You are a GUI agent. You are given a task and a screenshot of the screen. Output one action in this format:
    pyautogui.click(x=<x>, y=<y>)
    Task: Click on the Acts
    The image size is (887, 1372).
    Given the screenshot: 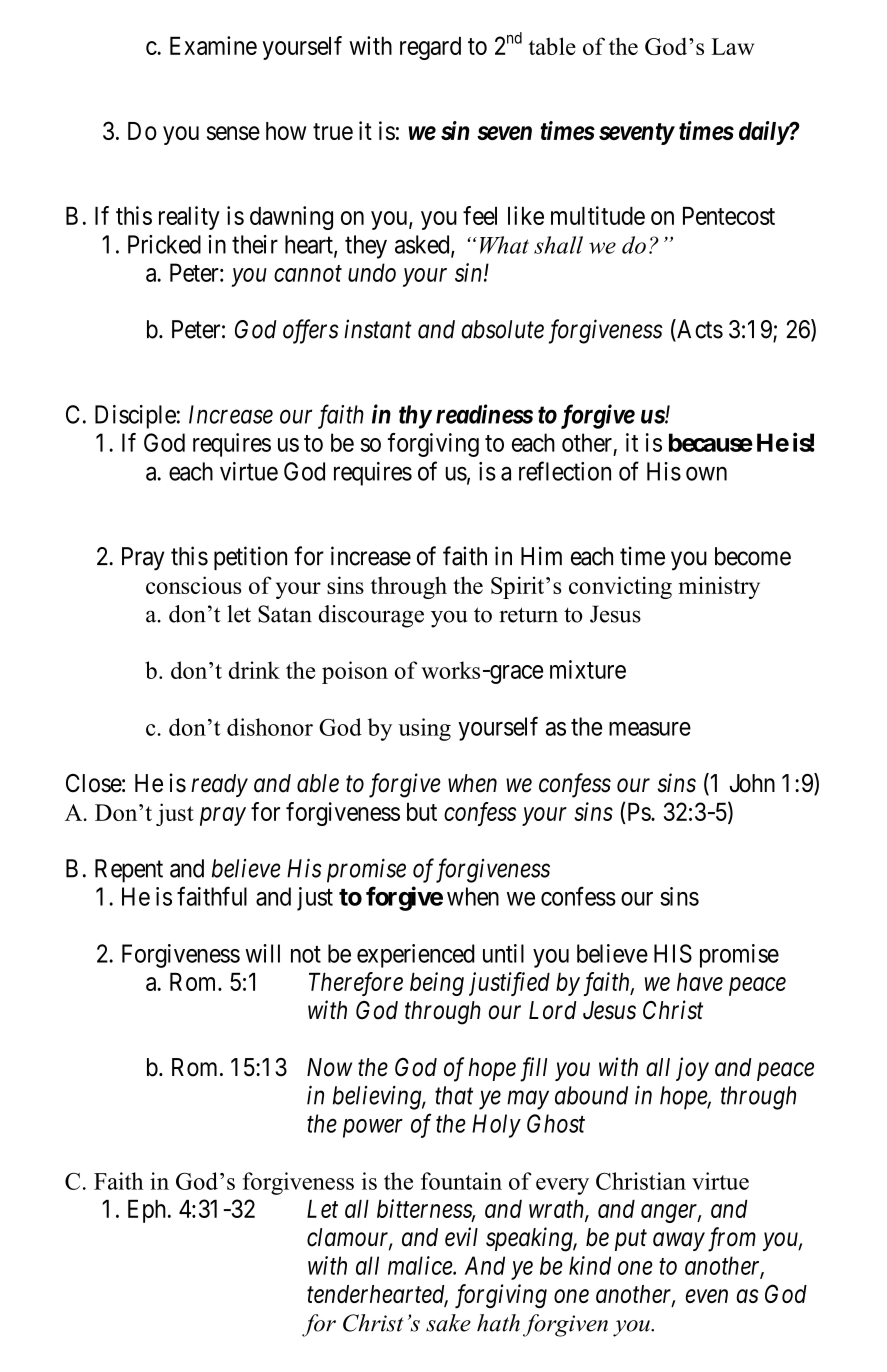 What is the action you would take?
    pyautogui.click(x=699, y=330)
